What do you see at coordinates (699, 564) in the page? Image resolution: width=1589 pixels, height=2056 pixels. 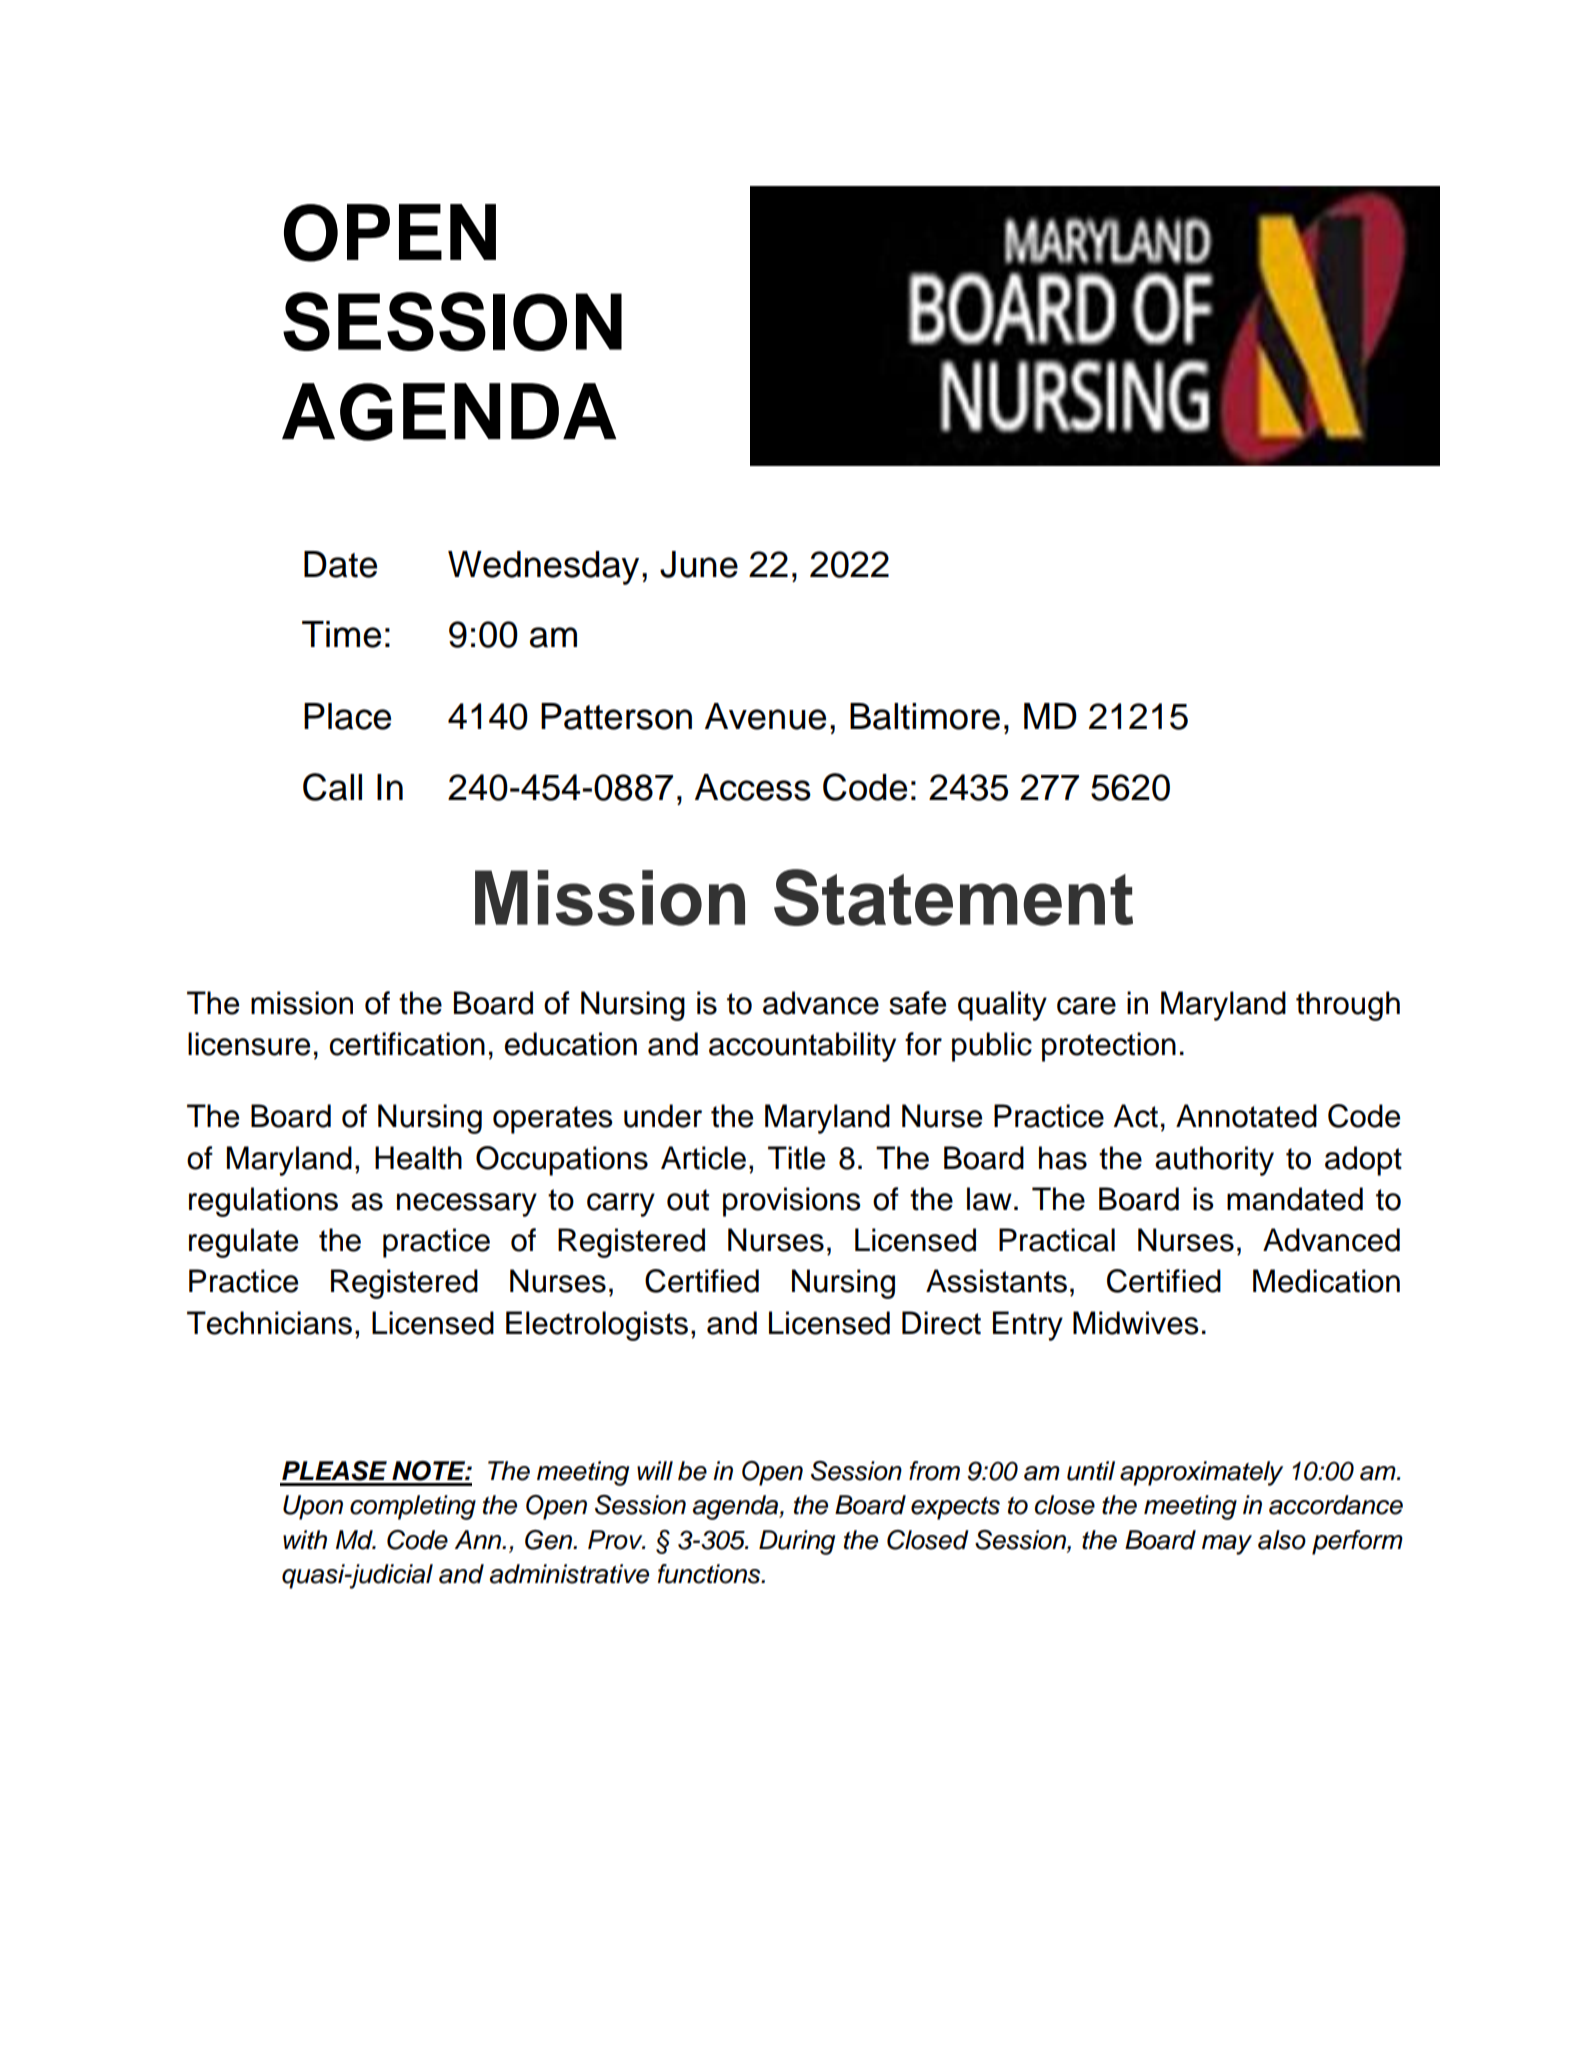 I see `June` at bounding box center [699, 564].
